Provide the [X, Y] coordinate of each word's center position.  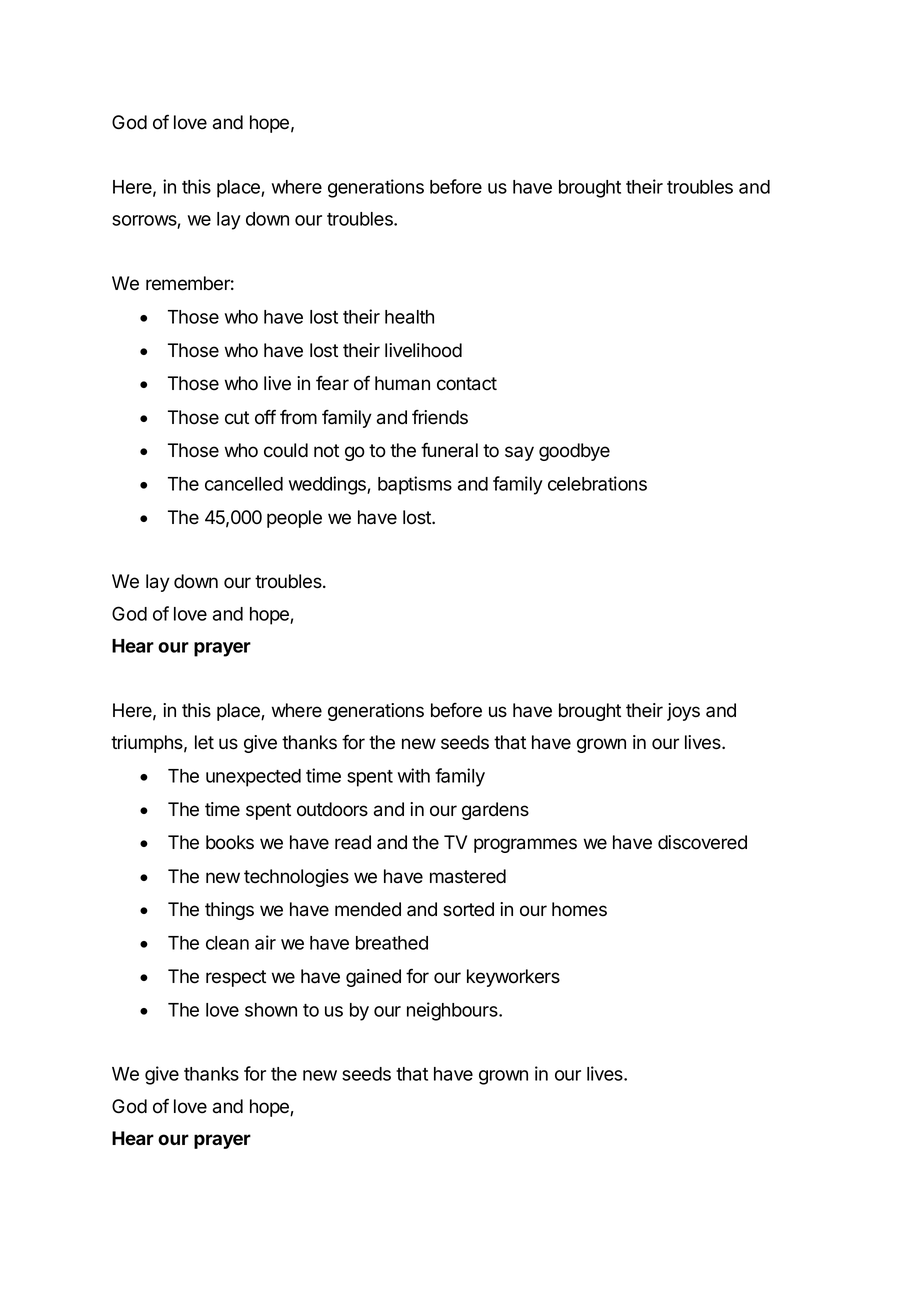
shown [271, 1010]
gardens [495, 811]
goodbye [574, 452]
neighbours [453, 1011]
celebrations [597, 483]
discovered [702, 842]
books [230, 842]
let [204, 742]
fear [332, 383]
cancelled [244, 484]
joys [683, 712]
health [409, 317]
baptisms [415, 485]
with [414, 775]
